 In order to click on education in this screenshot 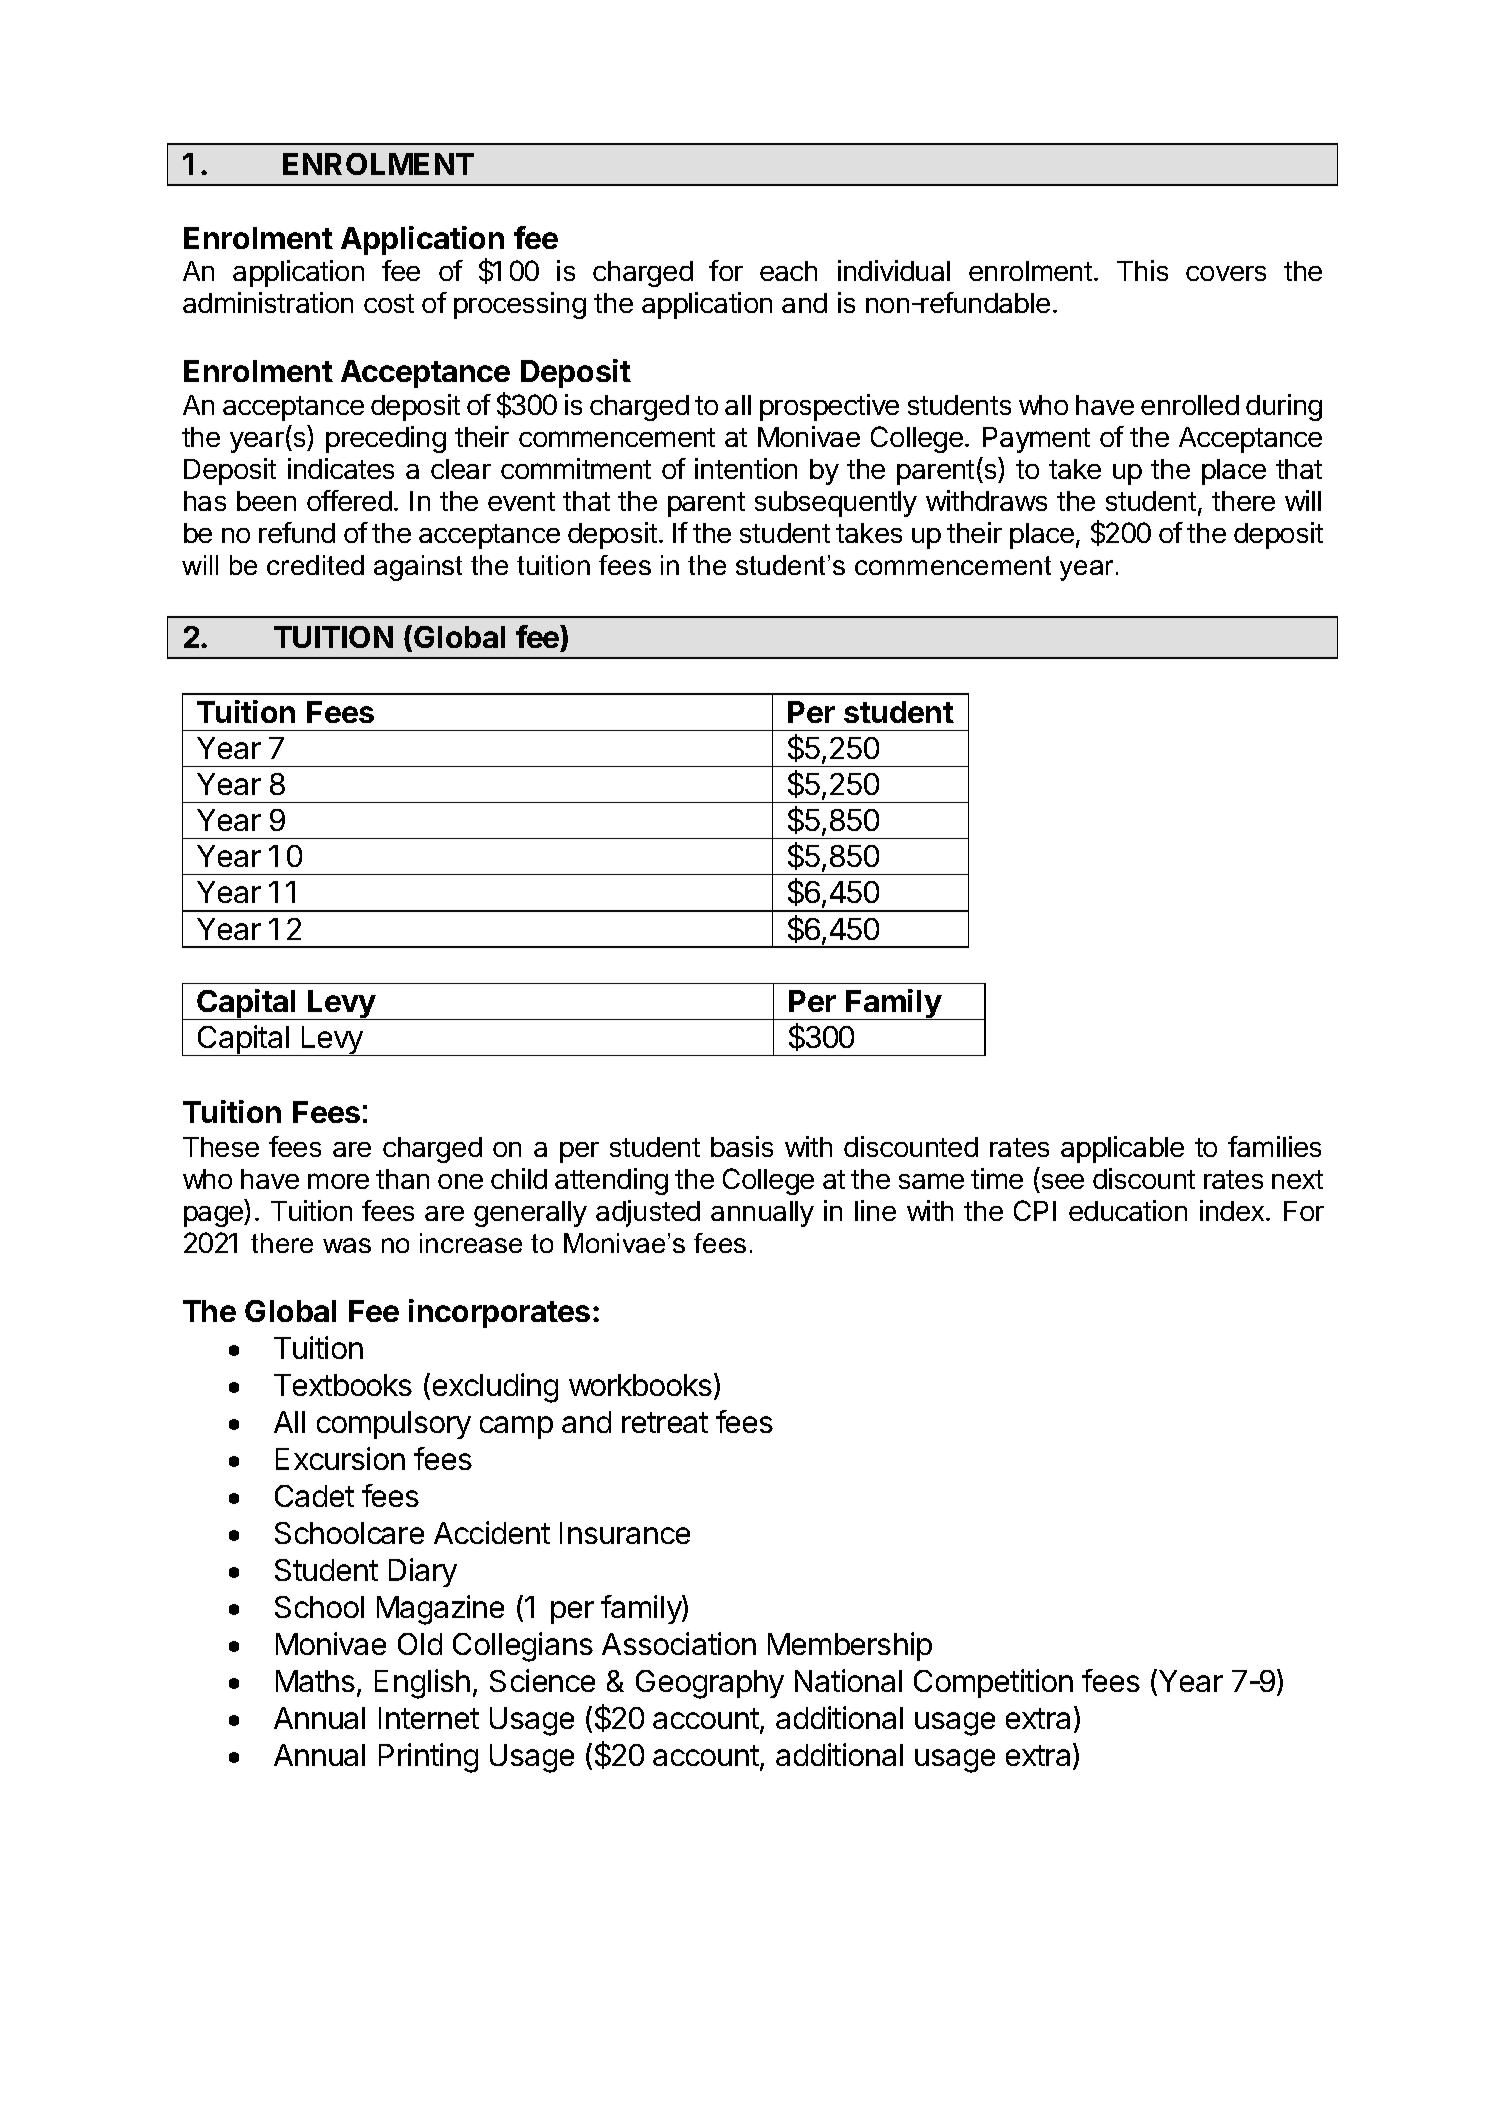, I will do `click(1128, 1210)`.
